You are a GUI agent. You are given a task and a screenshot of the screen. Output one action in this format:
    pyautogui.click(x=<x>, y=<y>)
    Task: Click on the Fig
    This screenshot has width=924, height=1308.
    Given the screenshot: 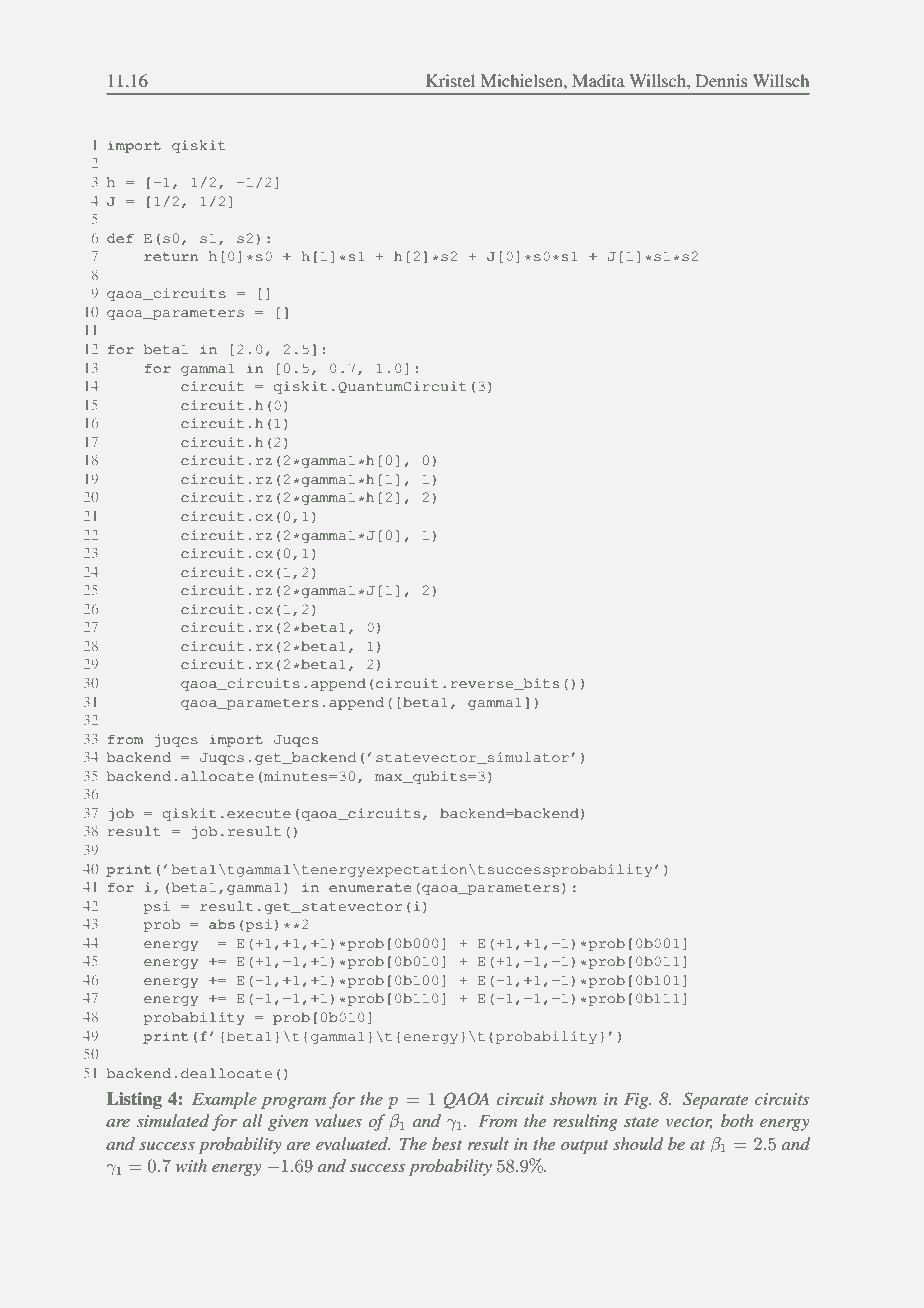 What is the action you would take?
    pyautogui.click(x=637, y=1101)
